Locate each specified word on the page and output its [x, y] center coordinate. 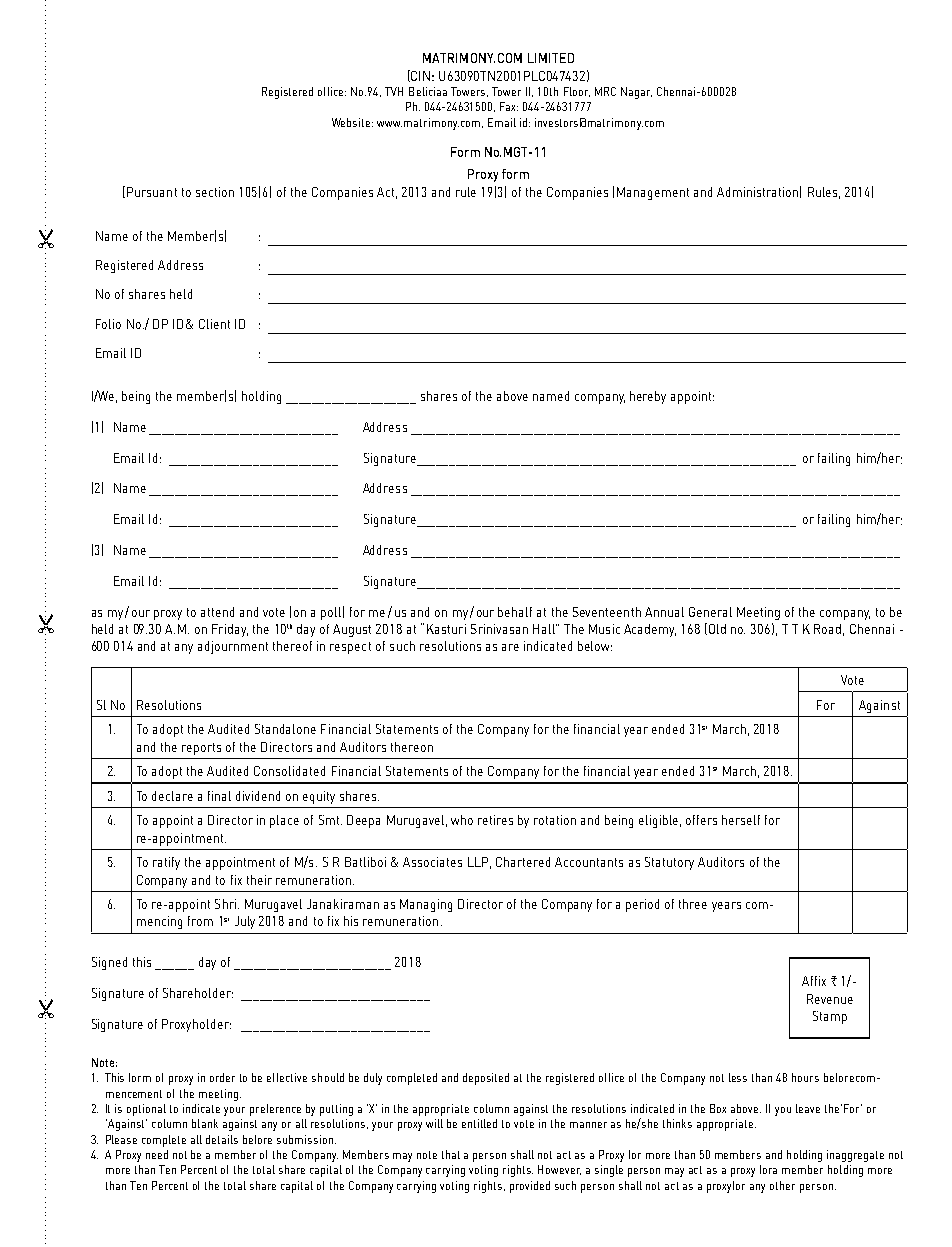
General [710, 612]
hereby [648, 397]
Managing [426, 905]
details [222, 1139]
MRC [605, 91]
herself [741, 820]
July [245, 922]
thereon [412, 747]
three [693, 904]
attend [217, 612]
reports [201, 749]
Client [214, 324]
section [215, 192]
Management [653, 193]
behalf [515, 612]
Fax [509, 106]
